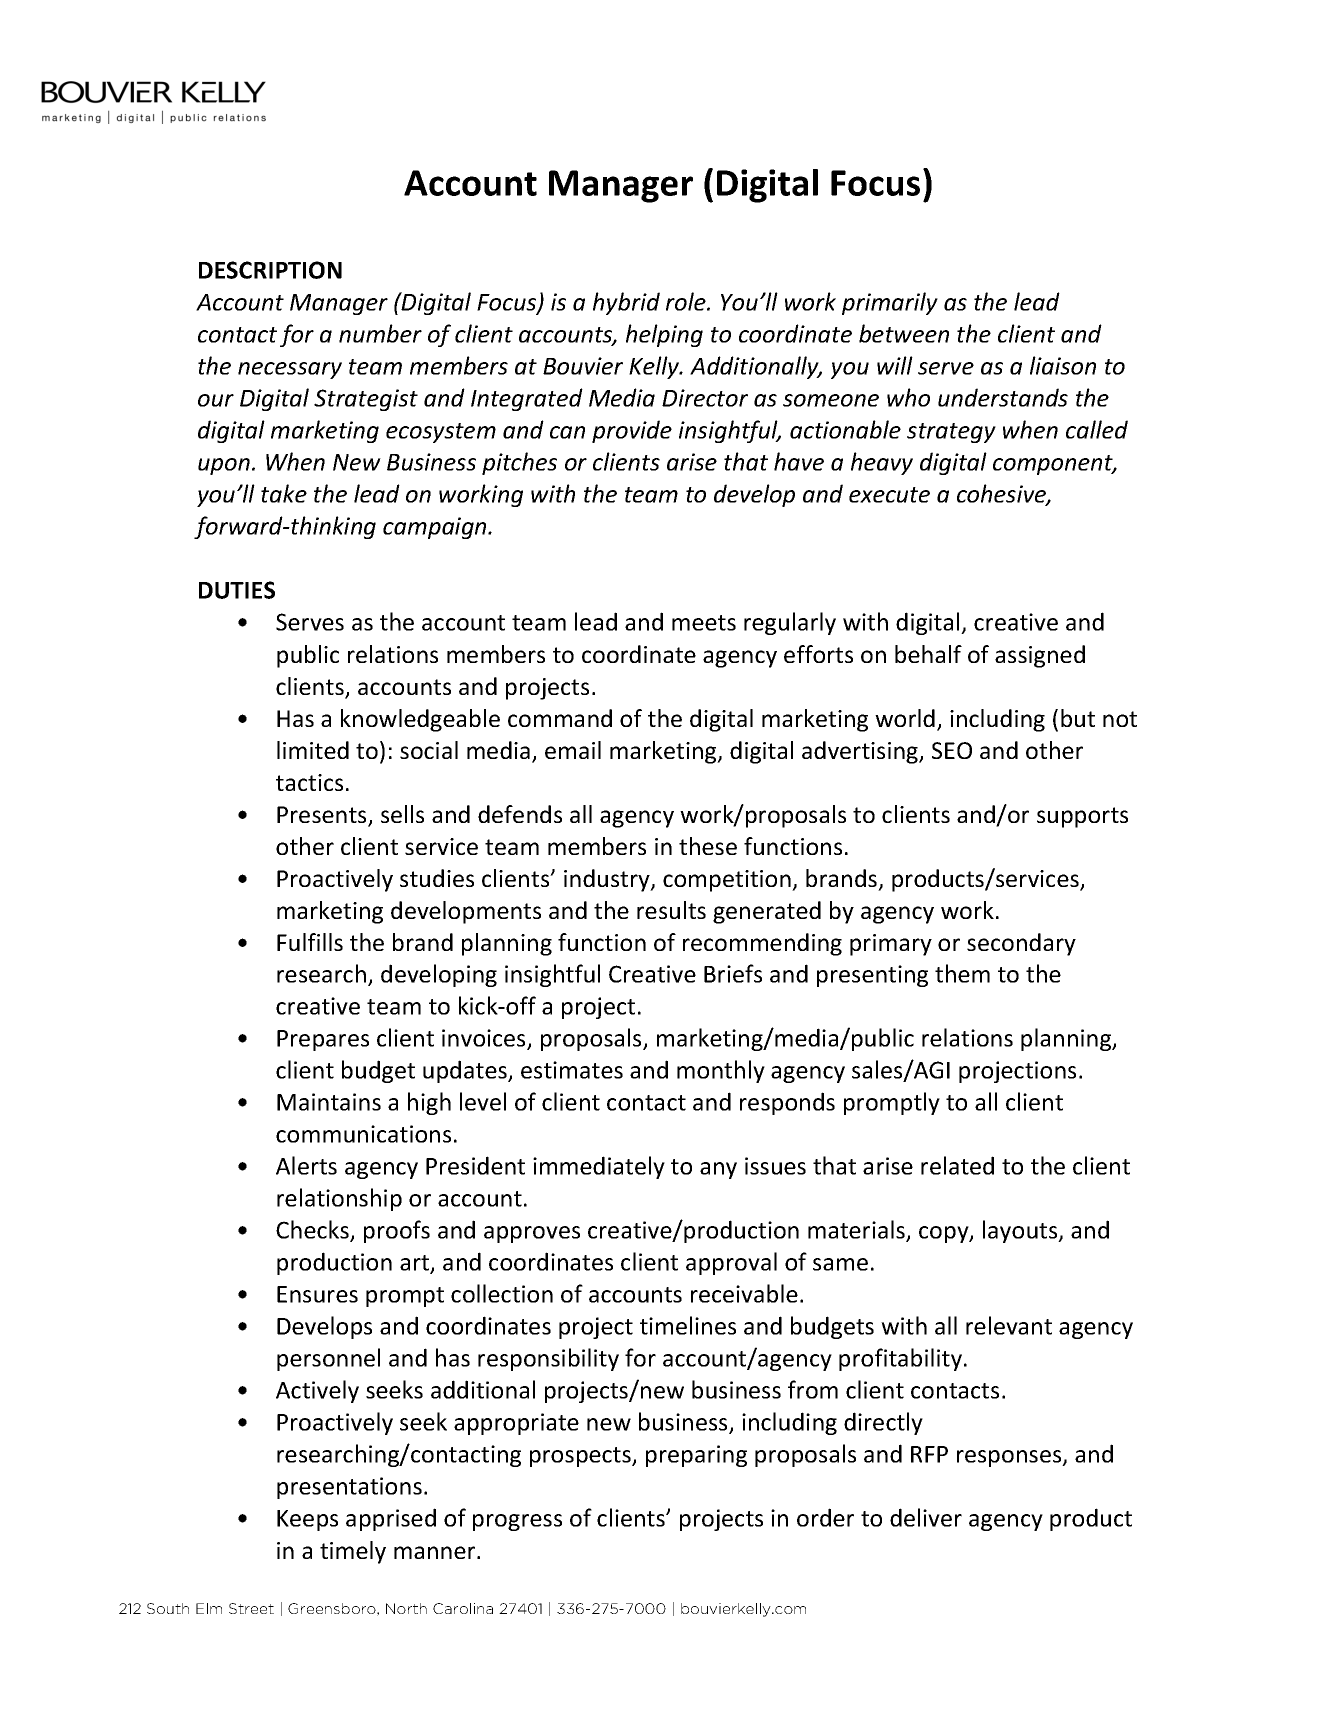 The image size is (1337, 1730). What do you see at coordinates (270, 270) in the page?
I see `DESCRIPTION` at bounding box center [270, 270].
